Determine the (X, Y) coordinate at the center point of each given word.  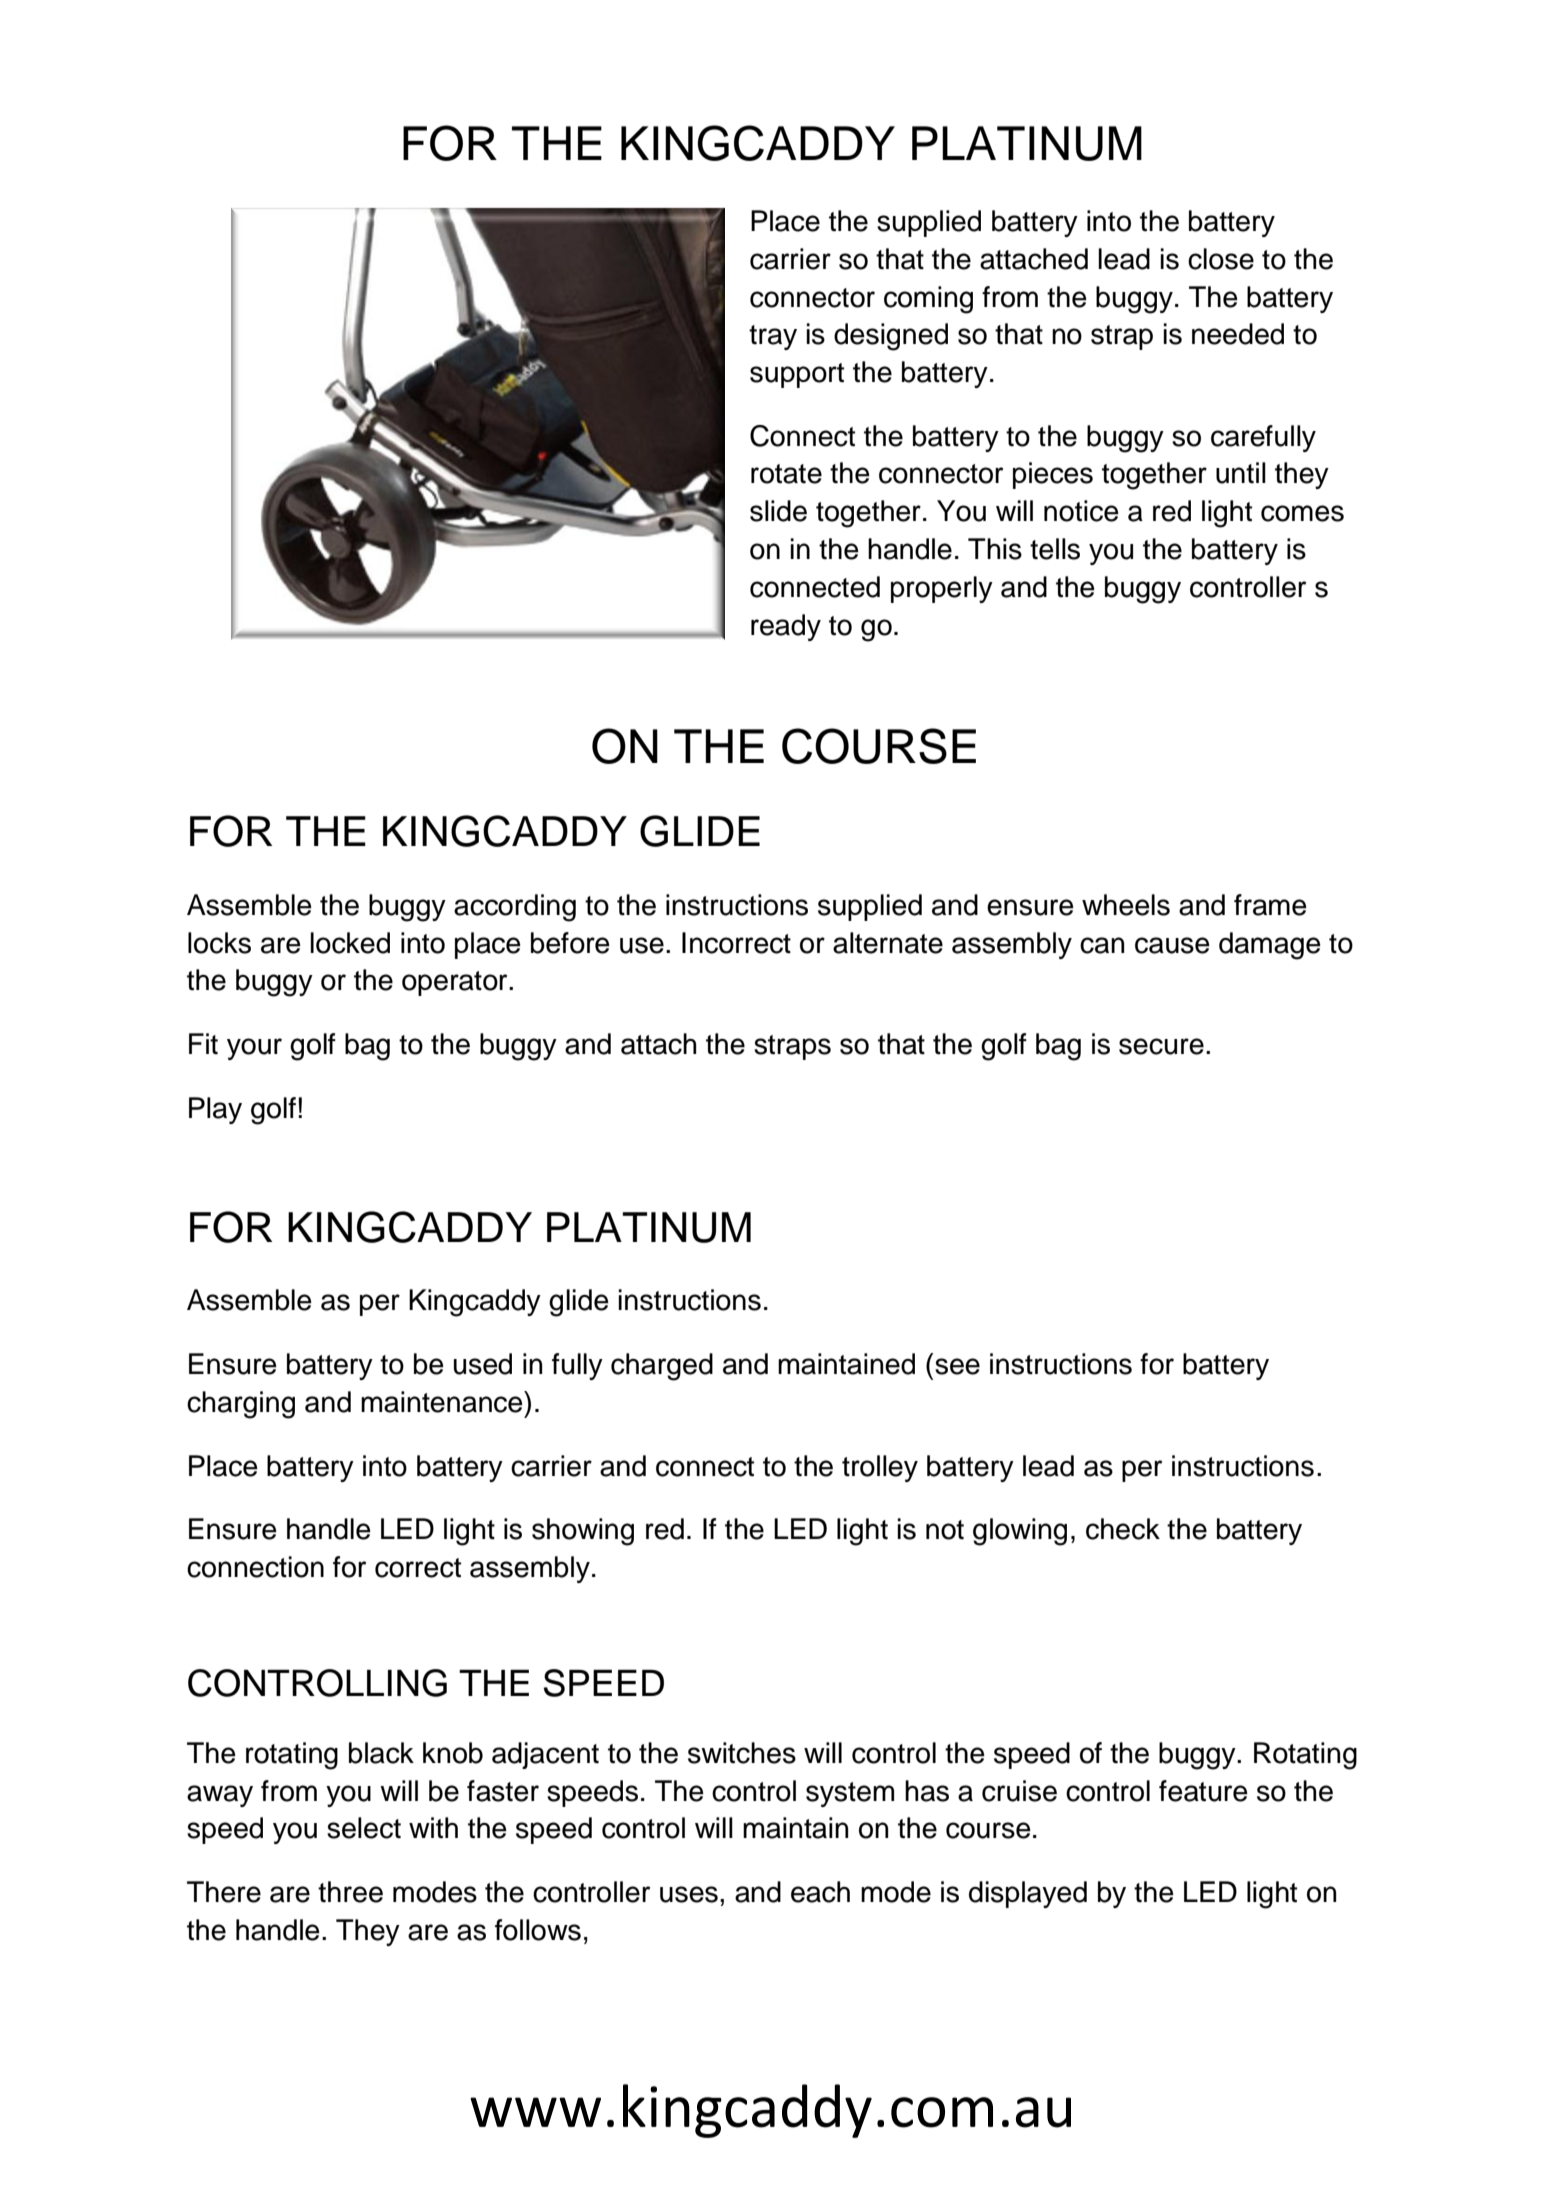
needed (1238, 334)
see (957, 1366)
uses (689, 1894)
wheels (1126, 905)
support (797, 375)
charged (662, 1367)
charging (241, 1405)
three (350, 1892)
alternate (888, 943)
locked (350, 943)
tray (773, 337)
